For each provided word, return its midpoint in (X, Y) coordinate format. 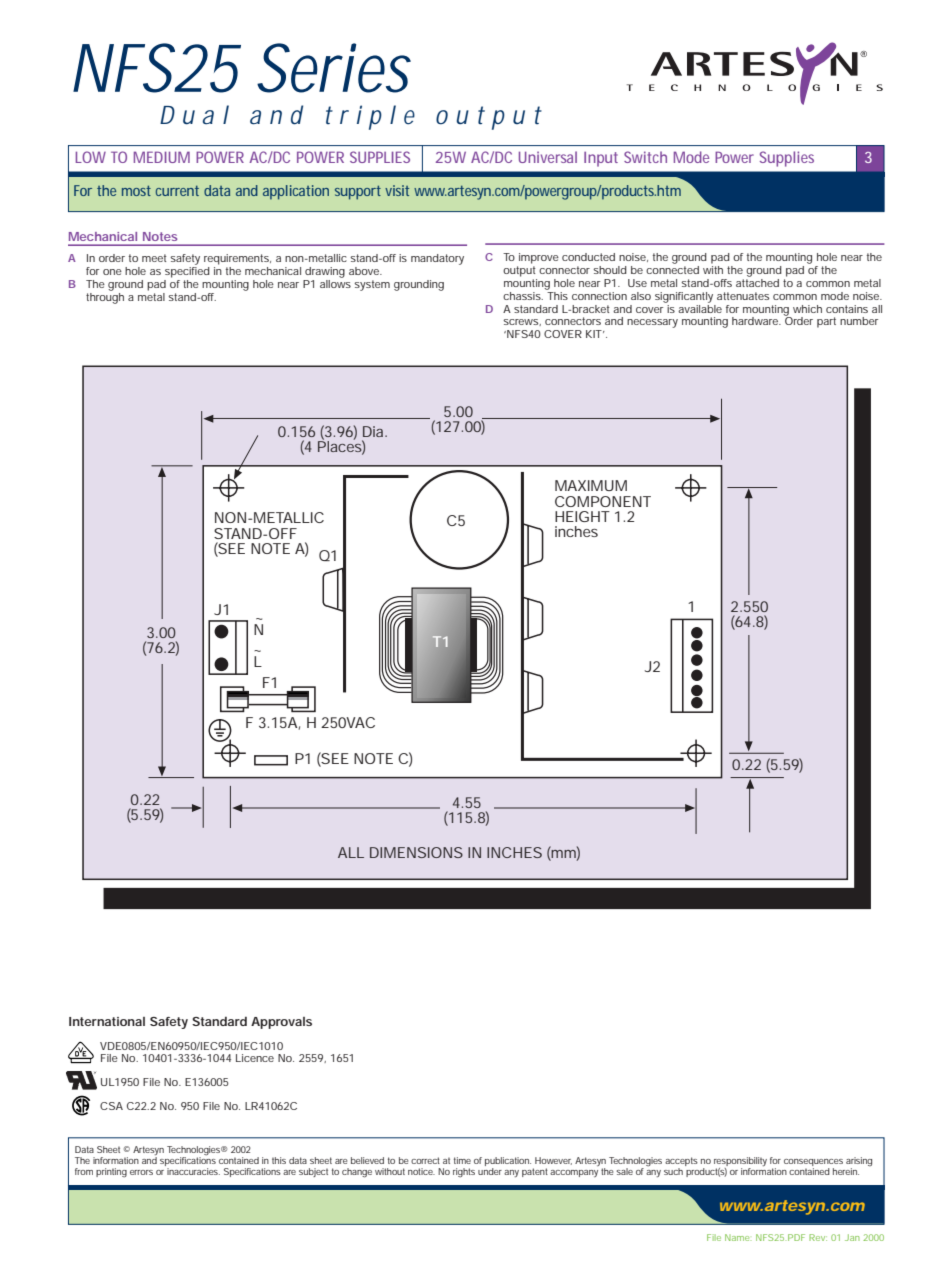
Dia (374, 431)
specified (187, 272)
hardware (756, 321)
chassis (523, 296)
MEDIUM (162, 157)
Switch (645, 157)
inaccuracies (193, 1171)
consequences (813, 1164)
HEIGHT (582, 516)
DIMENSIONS (416, 852)
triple (370, 117)
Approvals (281, 1023)
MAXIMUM (591, 485)
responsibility (740, 1163)
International (107, 1021)
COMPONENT (603, 501)
